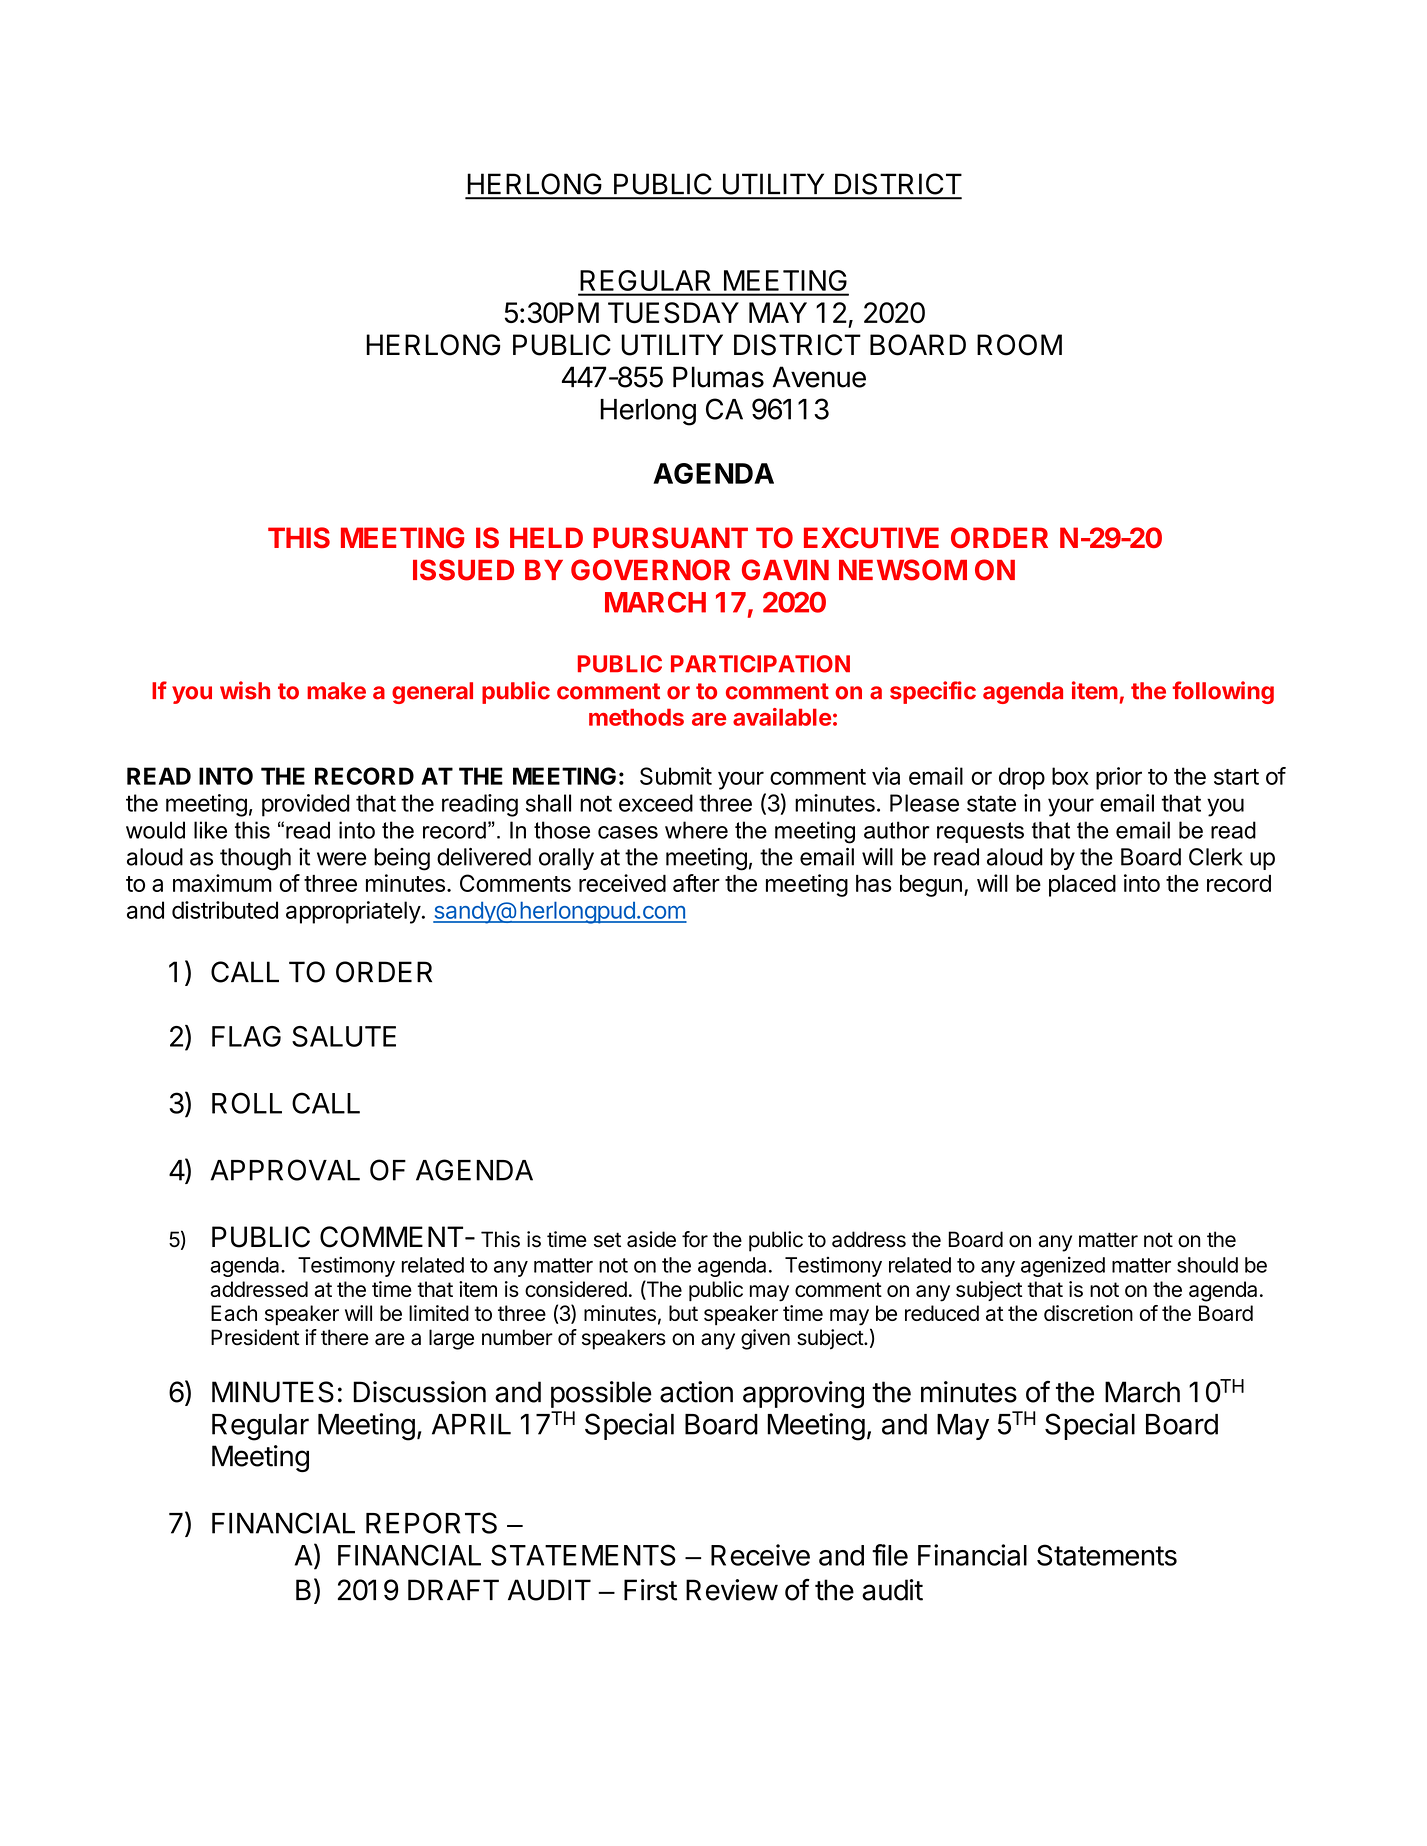 The height and width of the screenshot is (1846, 1427). Describe the element at coordinates (431, 1523) in the screenshot. I see `REPORTS` at that location.
